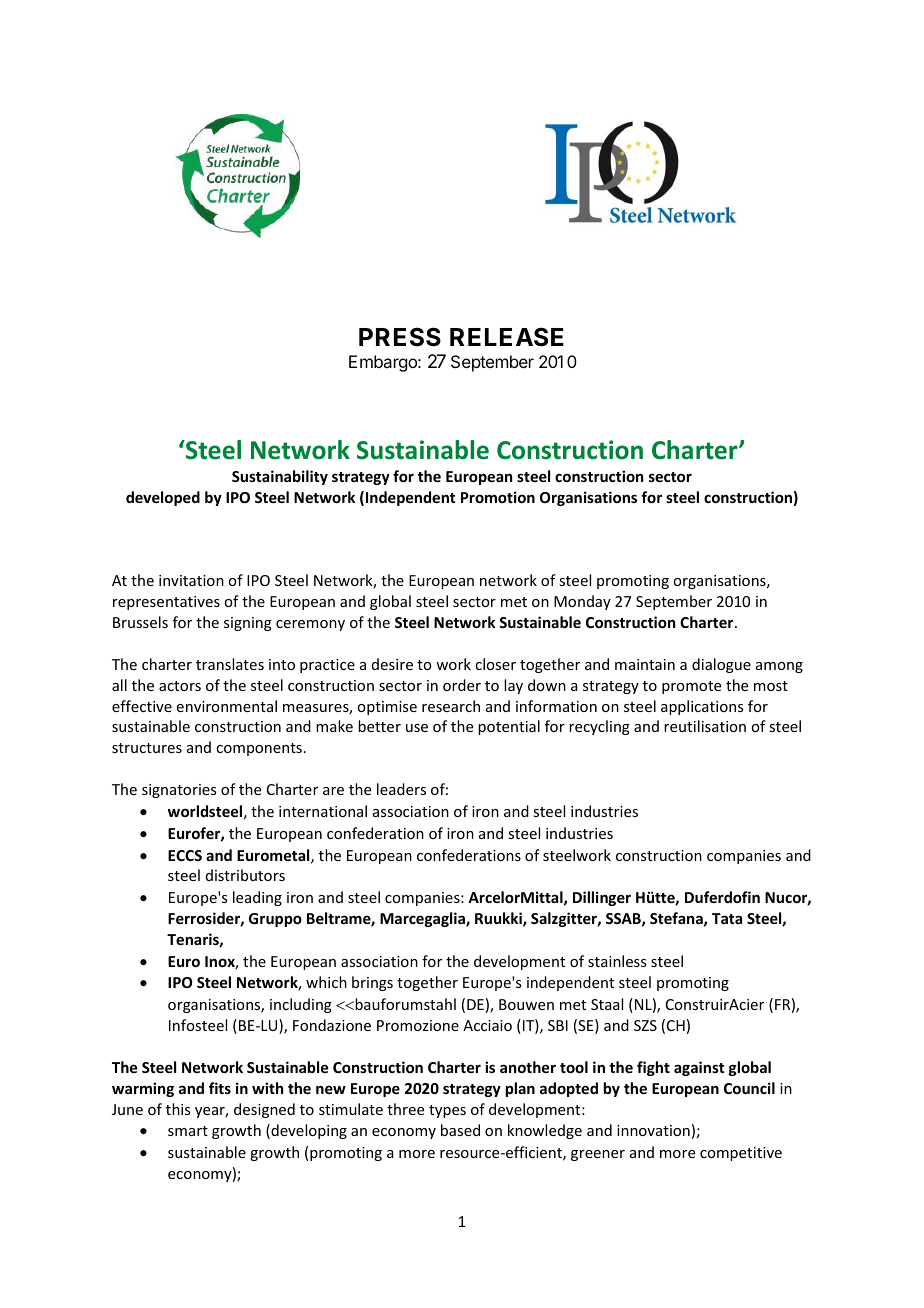 This screenshot has height=1308, width=924. I want to click on dialogue, so click(721, 665).
